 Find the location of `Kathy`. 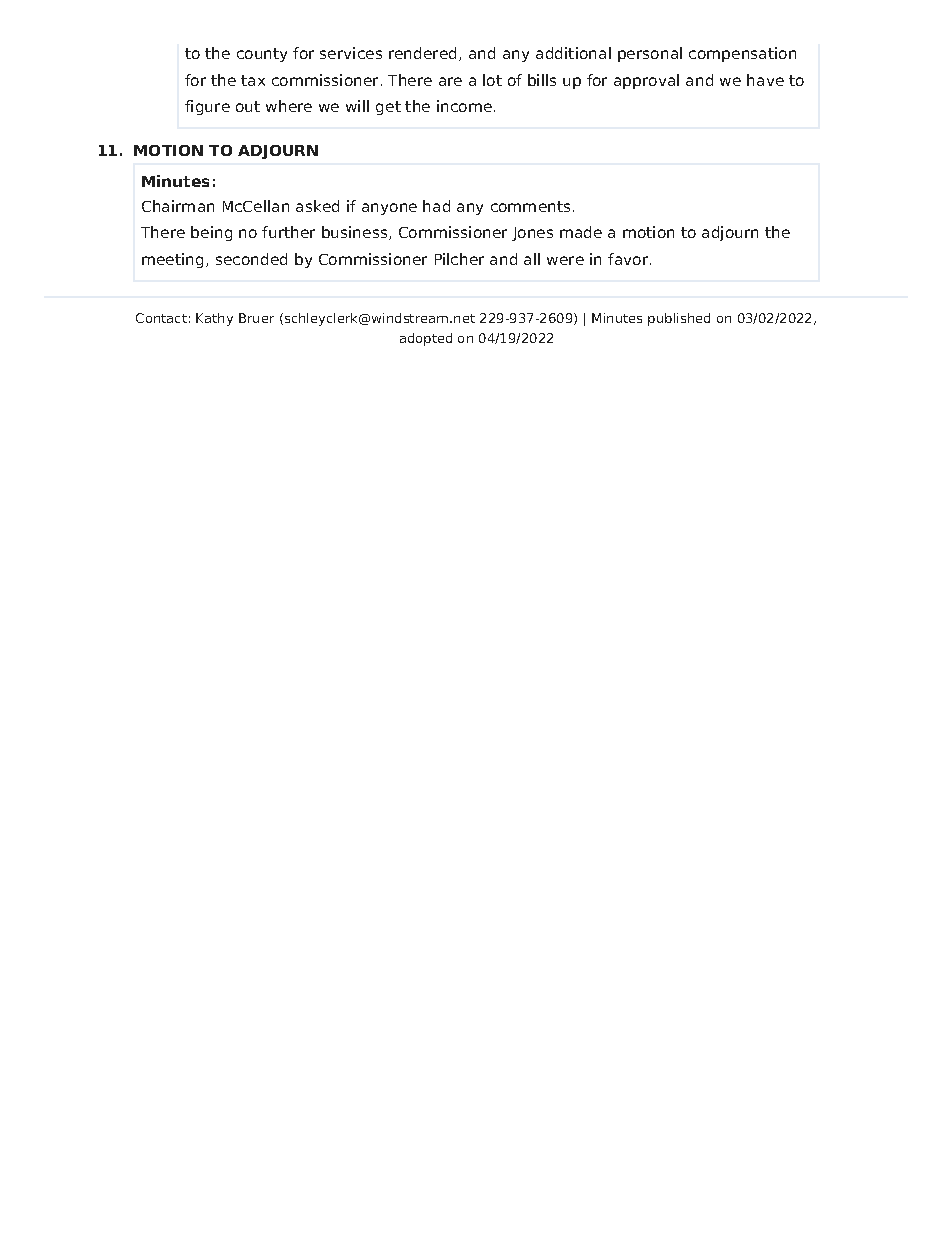

Kathy is located at coordinates (214, 319).
